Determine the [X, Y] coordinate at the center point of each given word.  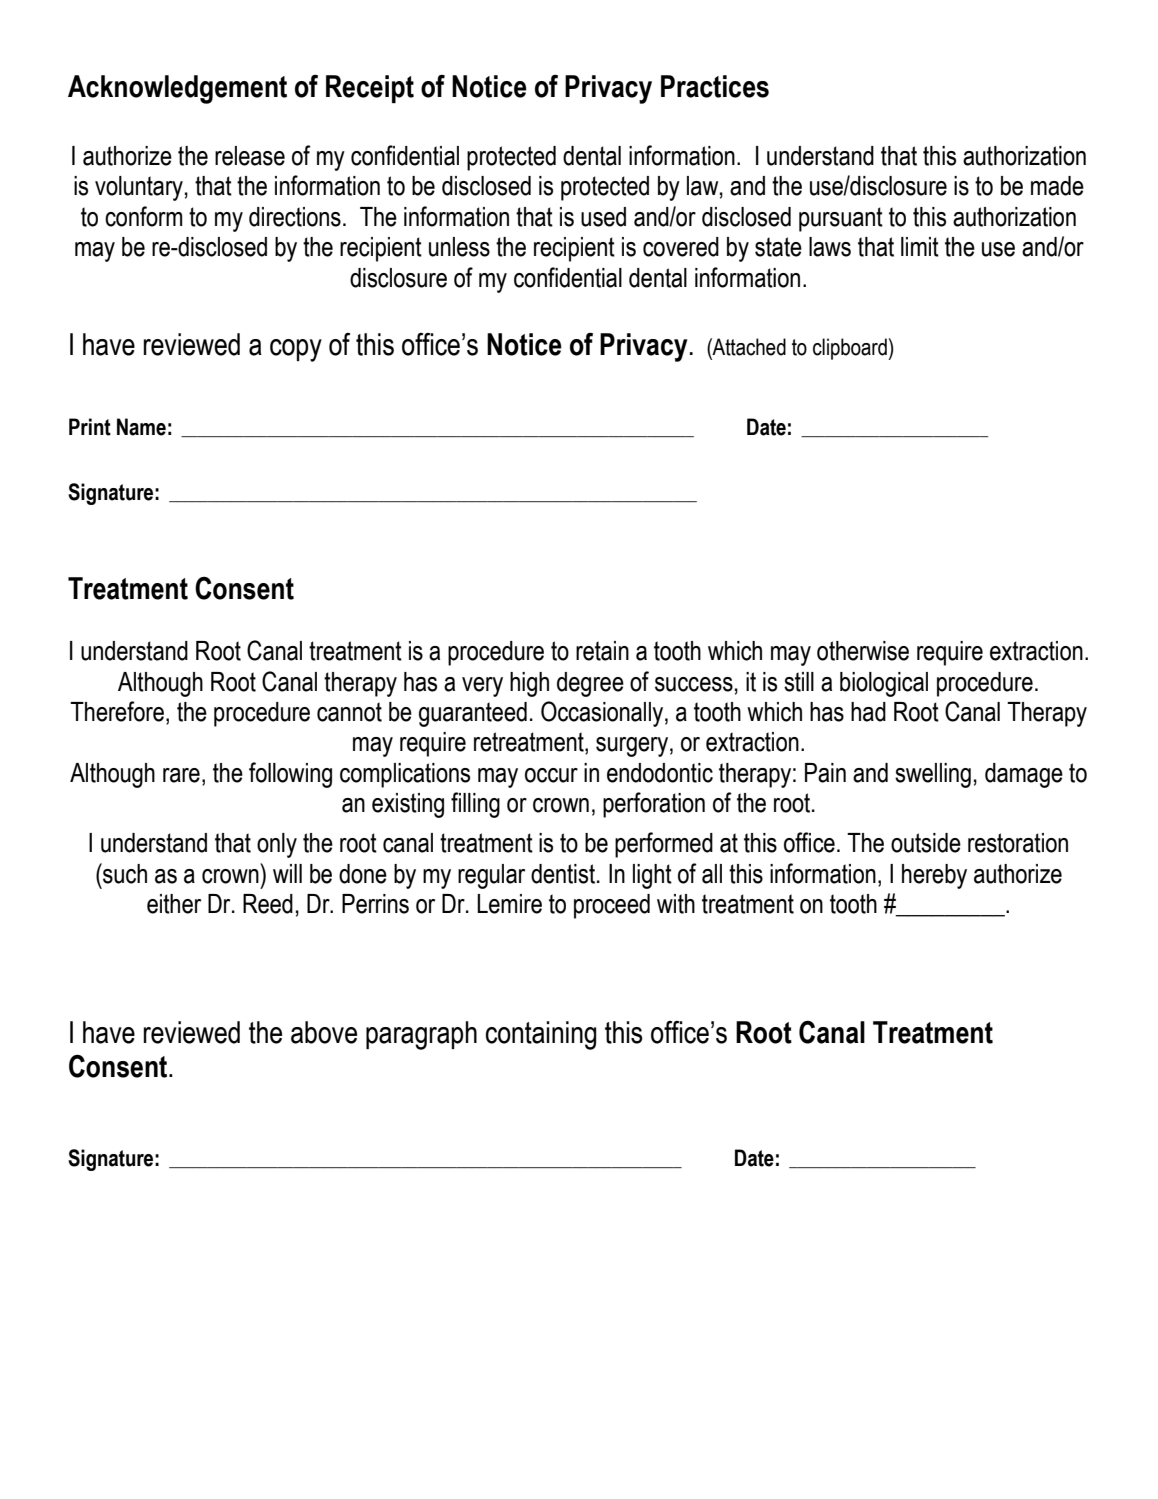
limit [920, 247]
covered [681, 247]
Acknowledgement [177, 89]
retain [602, 651]
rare [181, 775]
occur [551, 775]
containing [541, 1035]
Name [141, 427]
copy [296, 350]
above [324, 1032]
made [1057, 186]
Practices [715, 86]
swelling [933, 775]
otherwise [863, 651]
